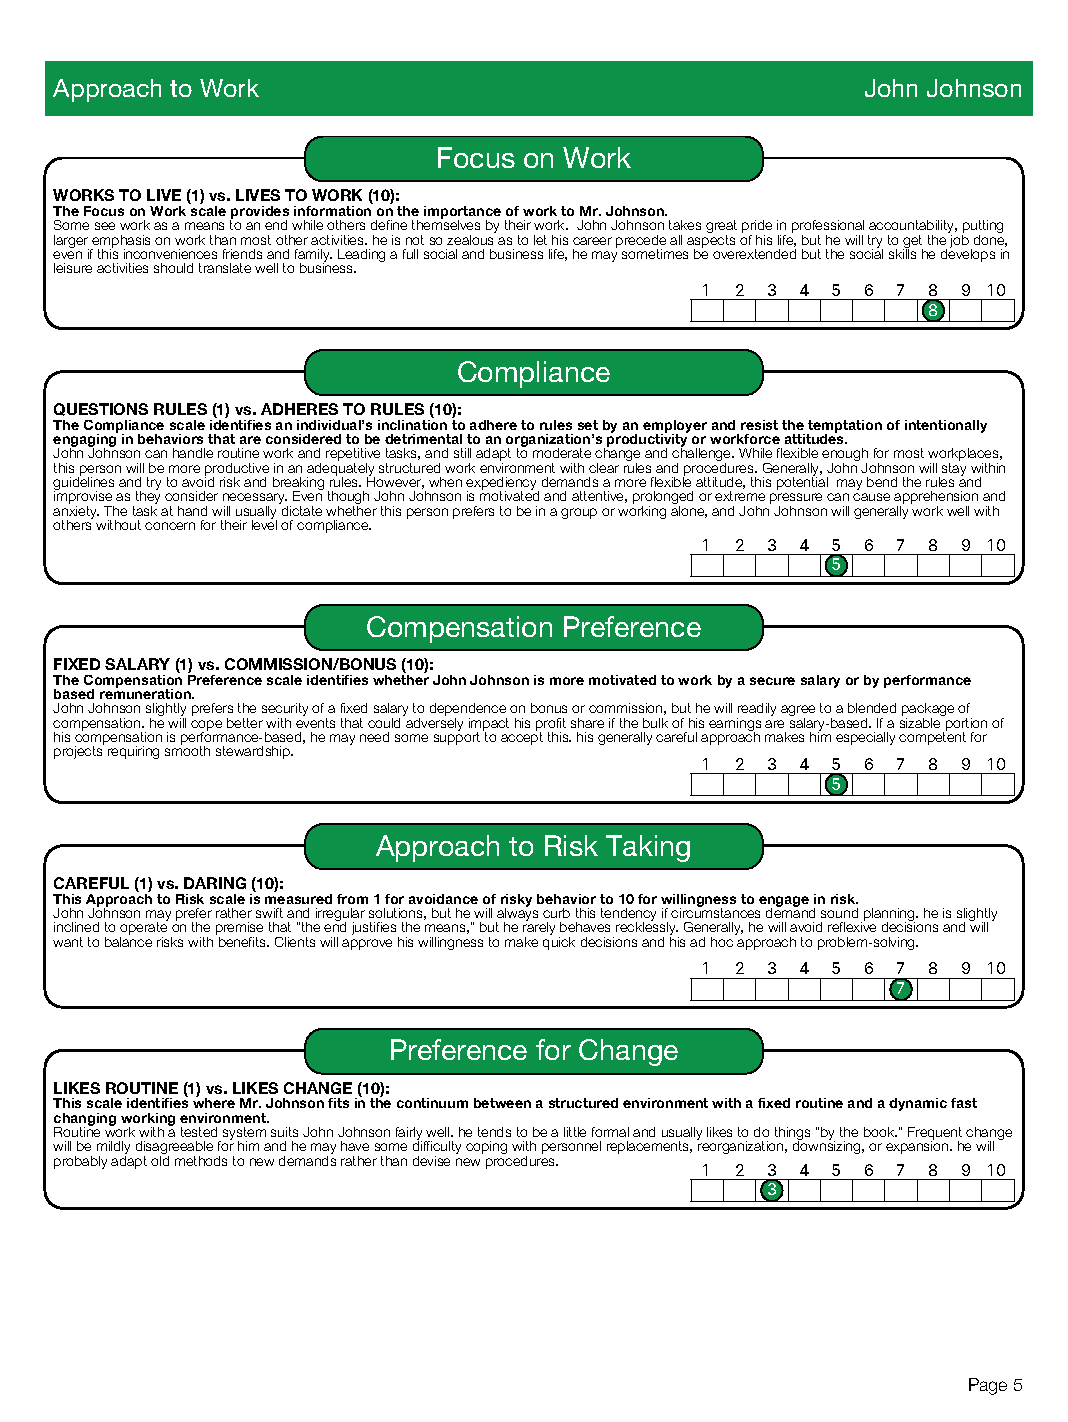 This screenshot has height=1422, width=1068. I want to click on reflexive, so click(852, 926).
